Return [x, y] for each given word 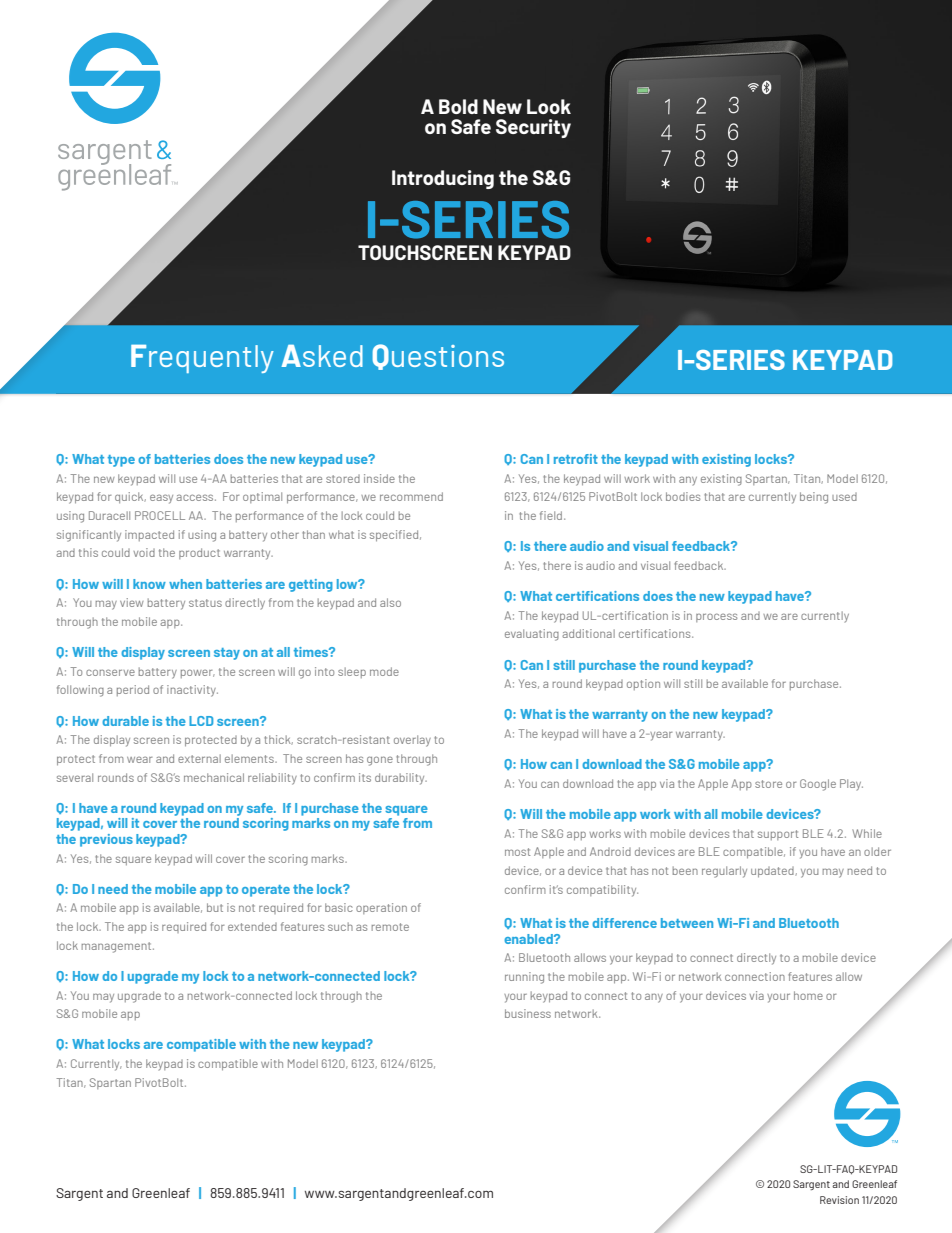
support [778, 835]
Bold [458, 106]
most [517, 852]
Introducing [443, 179]
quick [130, 497]
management [118, 947]
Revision [839, 1200]
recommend [411, 496]
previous [106, 840]
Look [549, 106]
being [814, 498]
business [528, 1013]
